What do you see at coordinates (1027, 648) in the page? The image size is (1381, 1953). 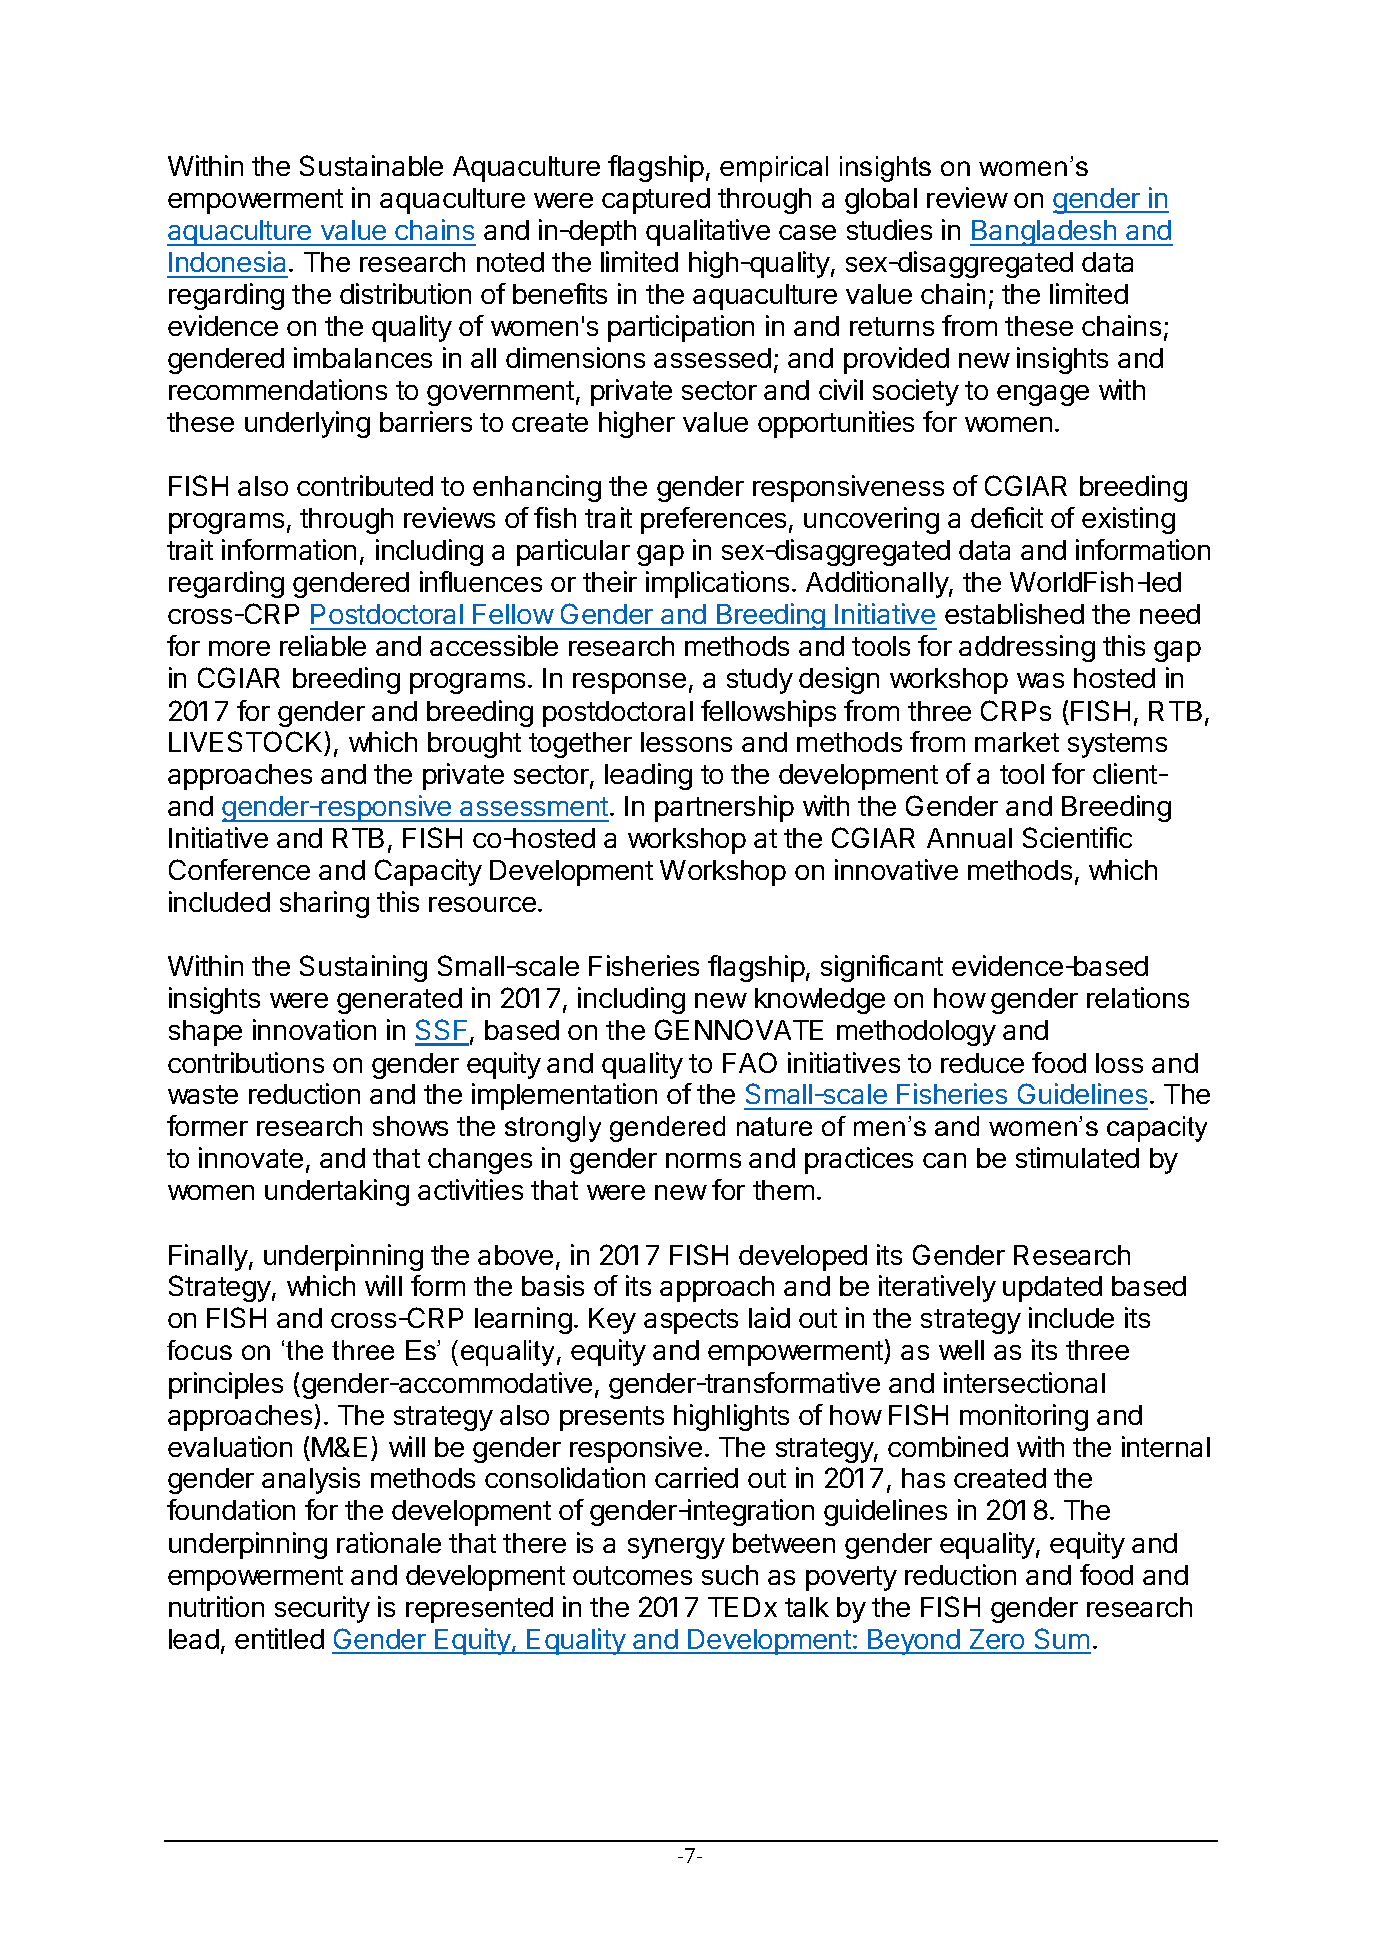 I see `addressing` at bounding box center [1027, 648].
